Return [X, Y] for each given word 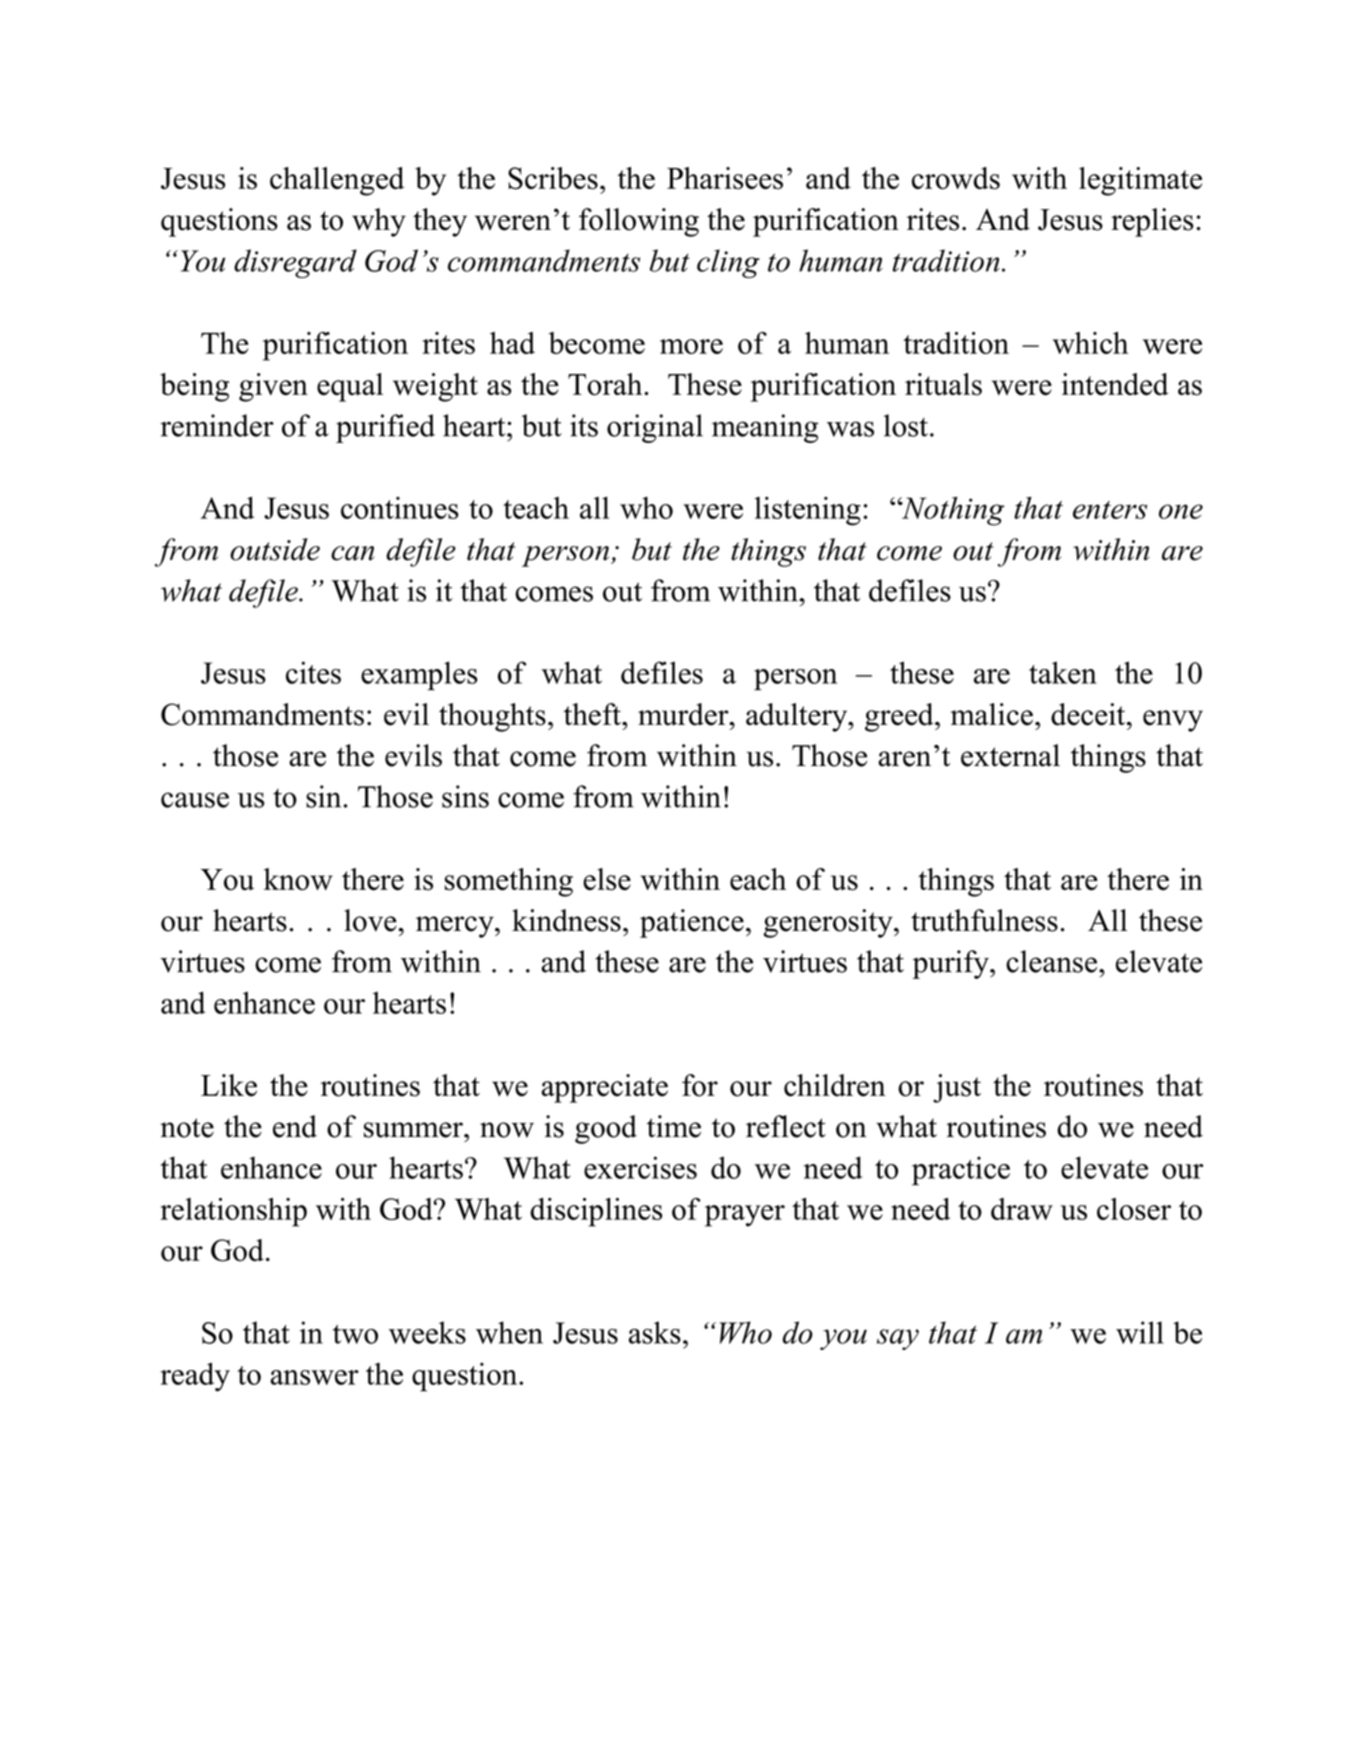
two [355, 1334]
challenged [337, 181]
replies [1152, 222]
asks [655, 1332]
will [1140, 1332]
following [639, 222]
